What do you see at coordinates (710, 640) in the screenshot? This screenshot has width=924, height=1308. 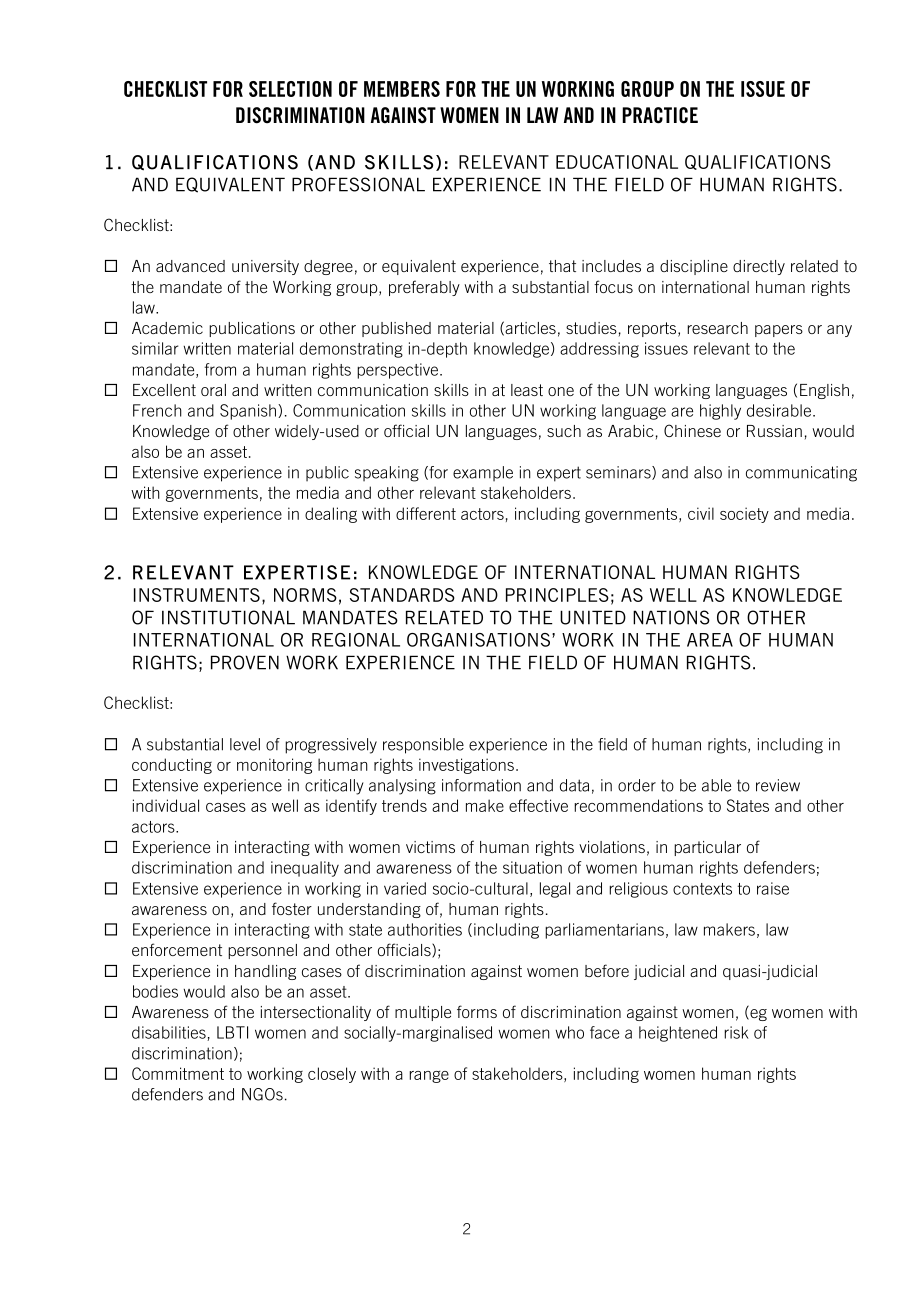 I see `AREA` at bounding box center [710, 640].
